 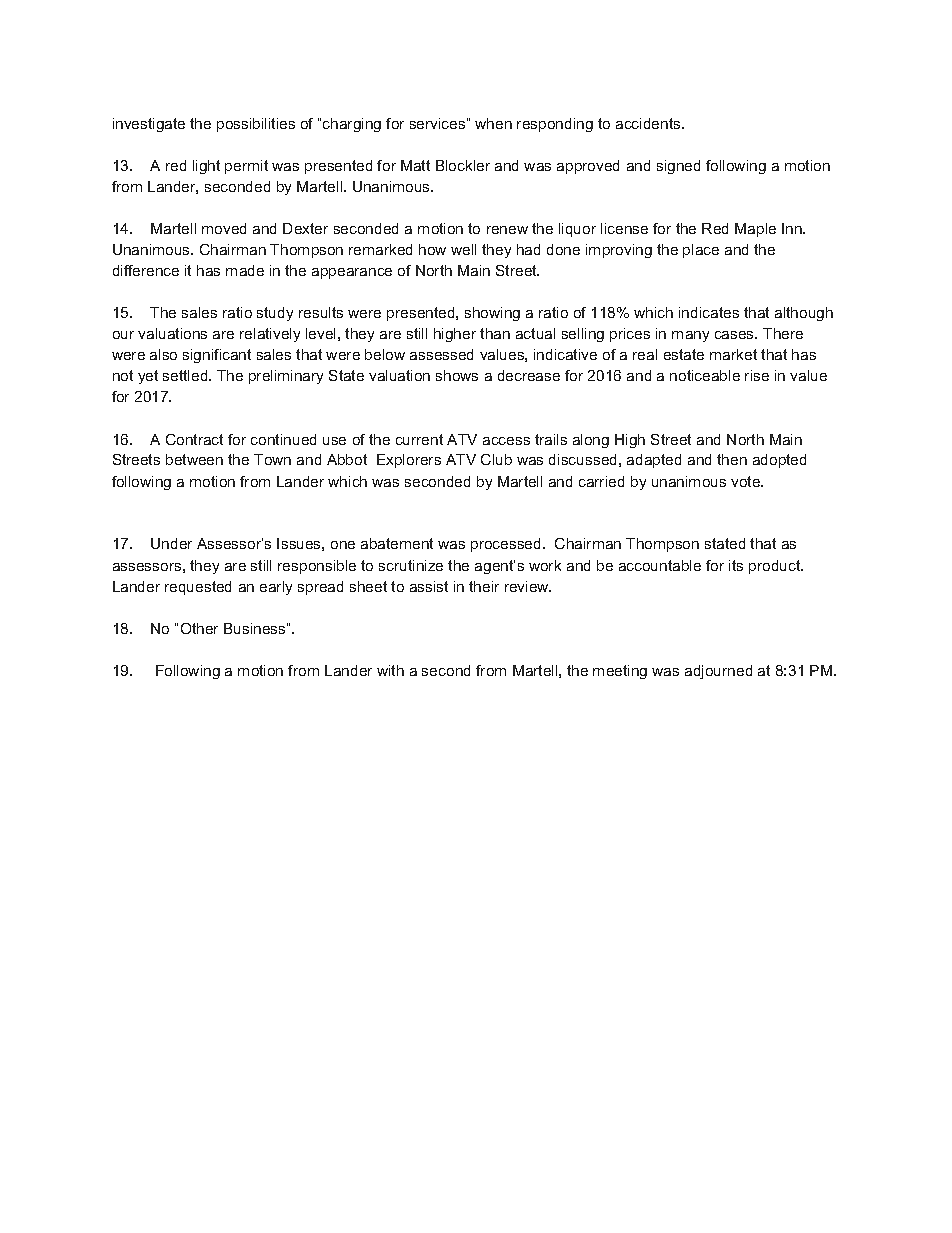 I want to click on when, so click(x=493, y=123).
